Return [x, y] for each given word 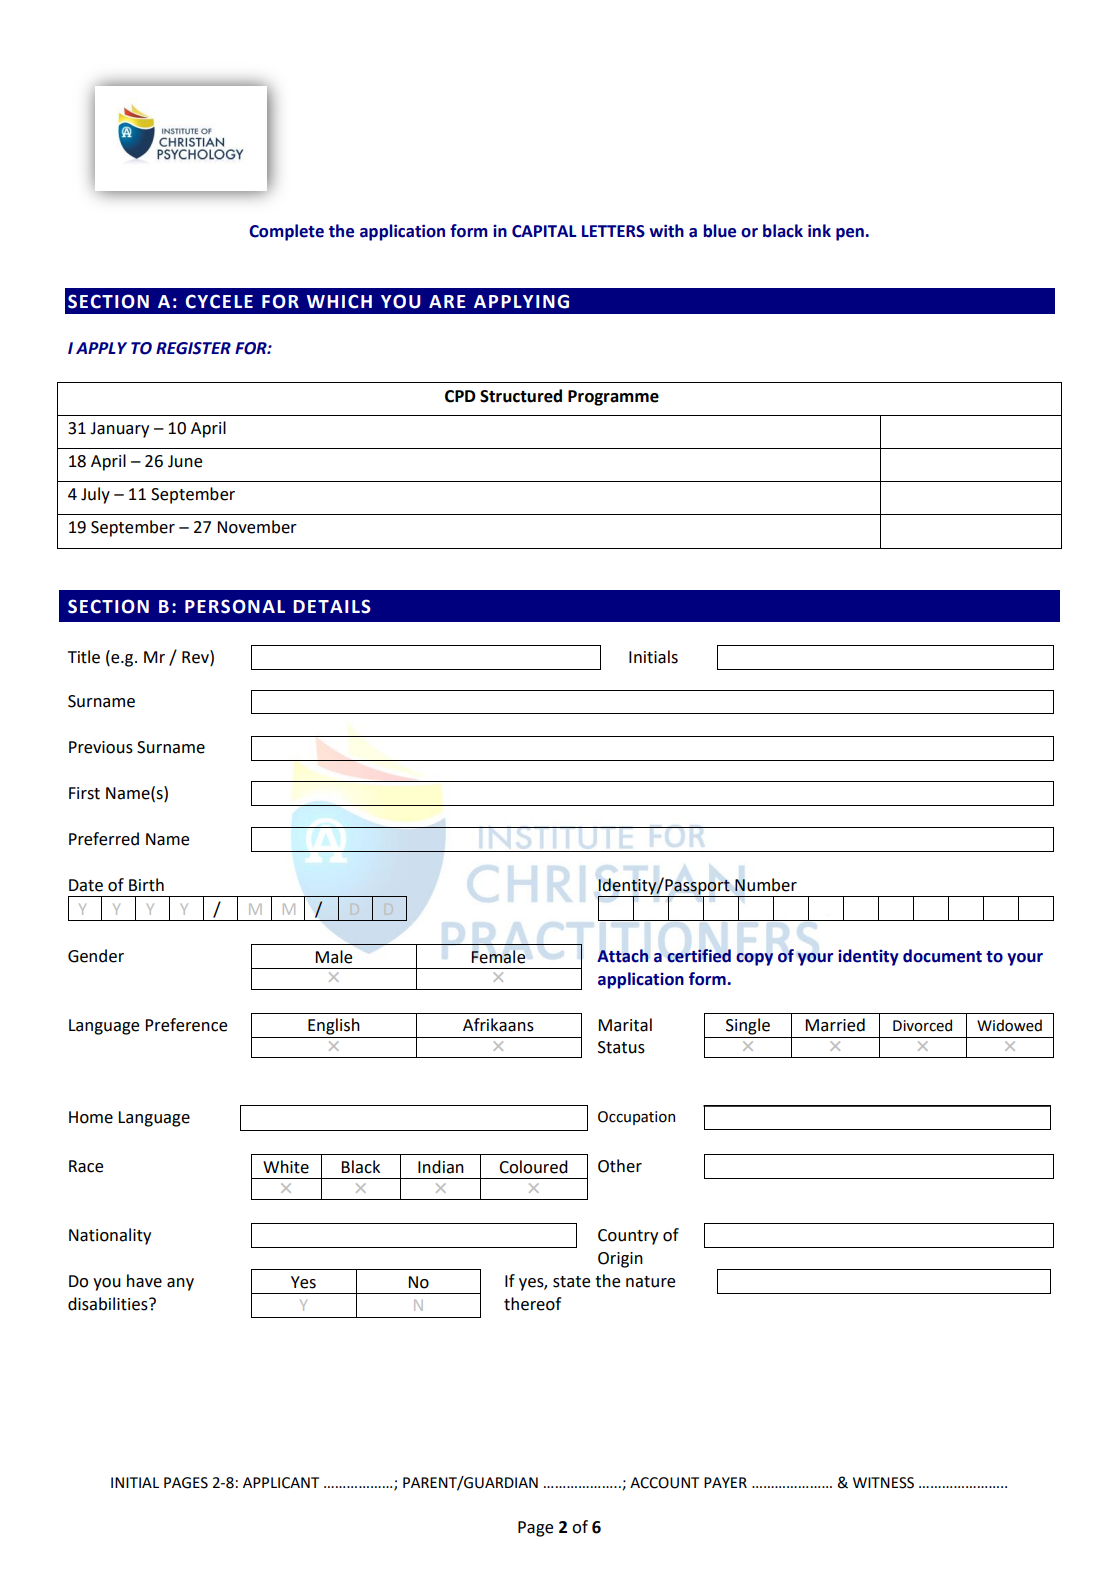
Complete [286, 232]
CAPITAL [544, 231]
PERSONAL [235, 606]
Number [766, 885]
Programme [613, 398]
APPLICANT [281, 1483]
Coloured [533, 1167]
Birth [146, 885]
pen [850, 234]
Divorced [922, 1025]
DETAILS [332, 606]
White [286, 1167]
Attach [623, 956]
